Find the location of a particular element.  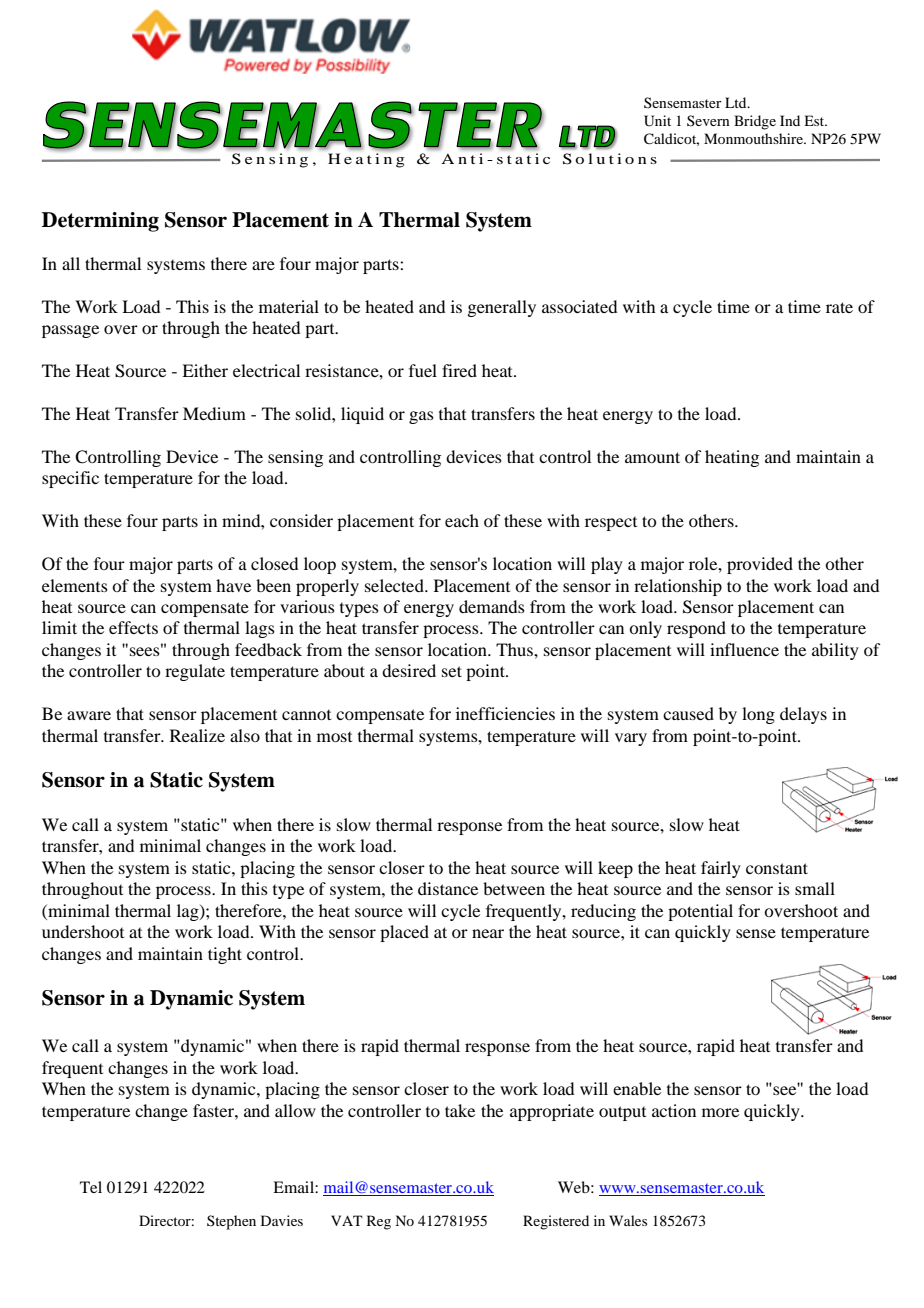

gas is located at coordinates (421, 417).
